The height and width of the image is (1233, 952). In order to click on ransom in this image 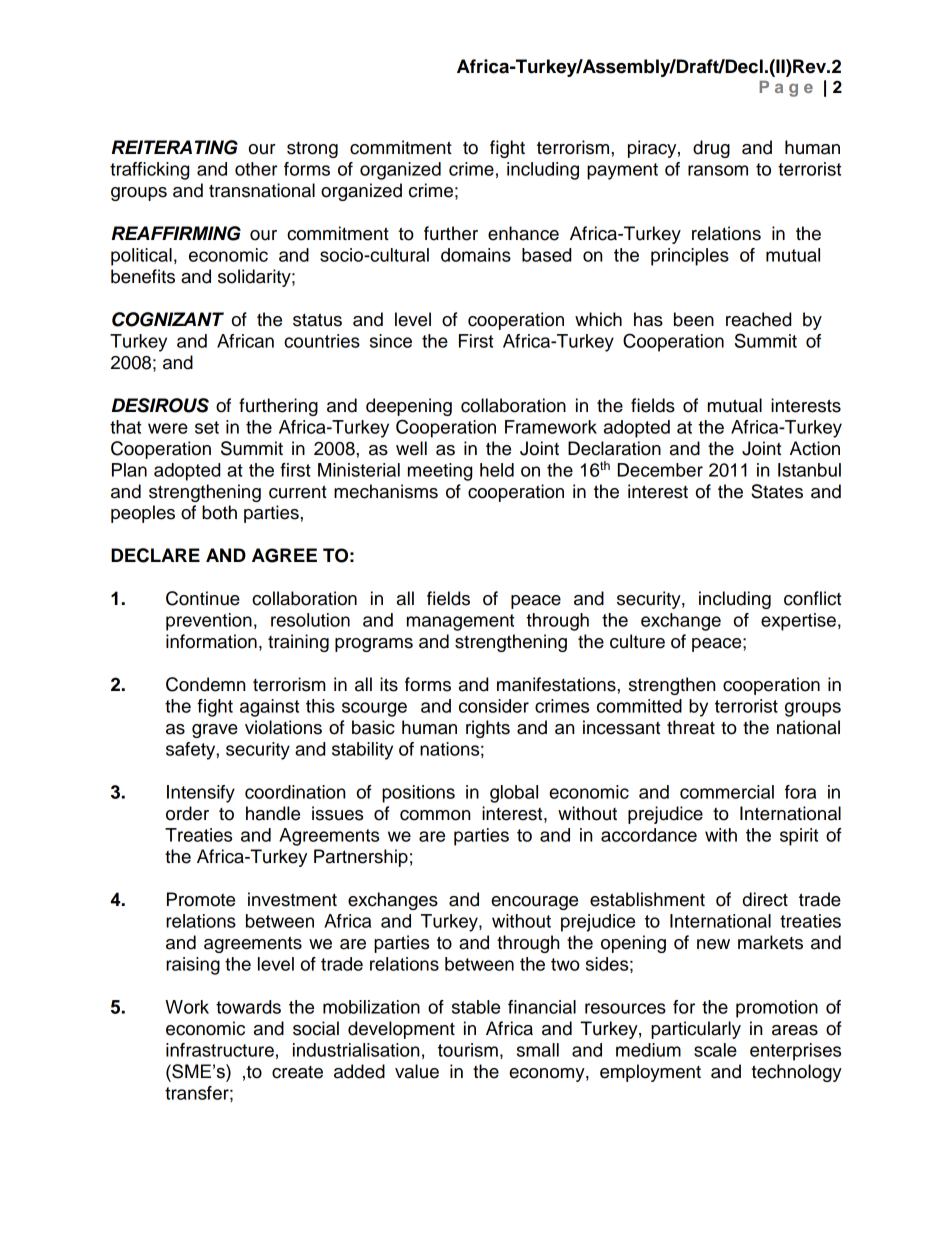, I will do `click(718, 170)`.
